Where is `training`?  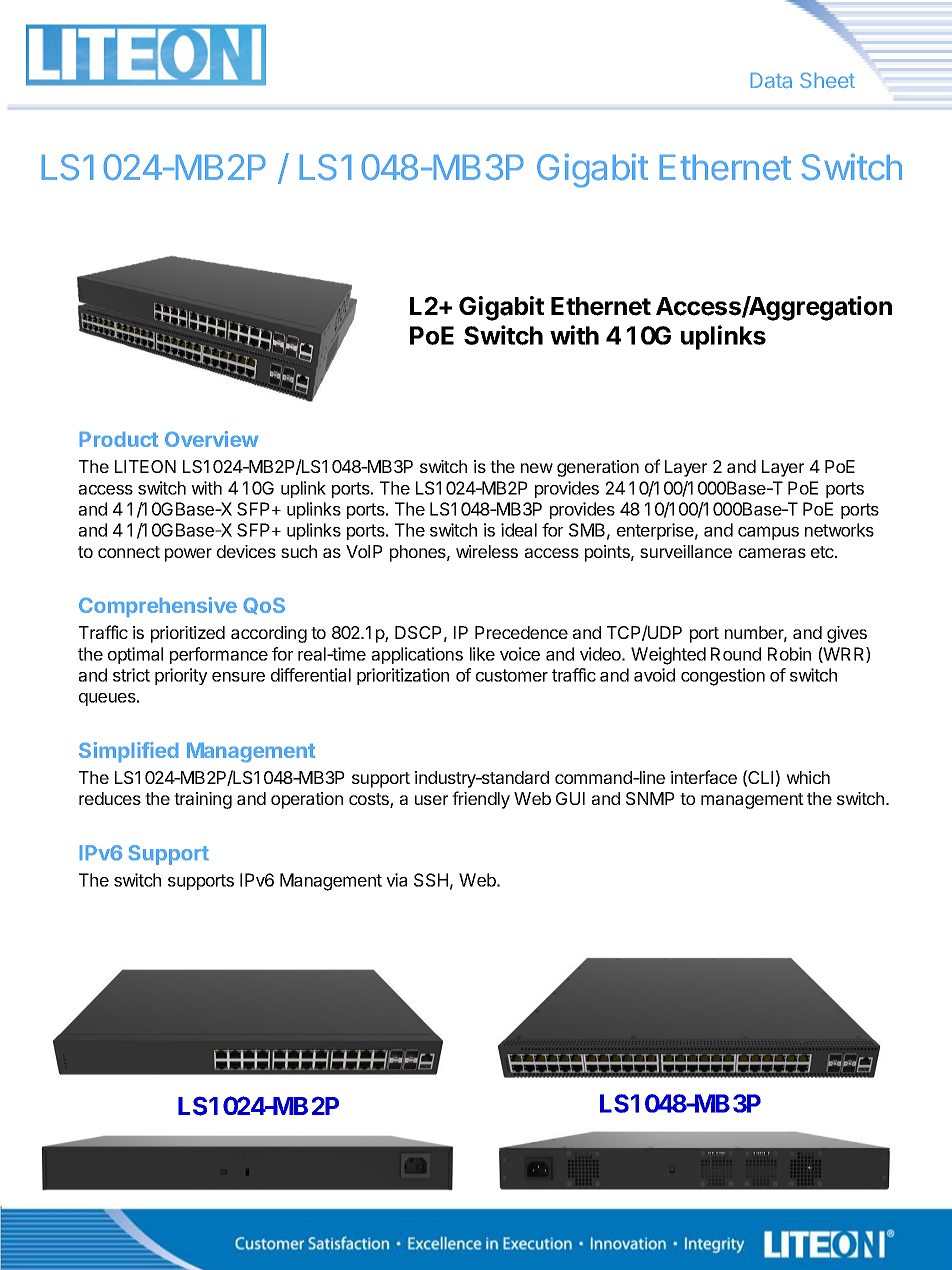 training is located at coordinates (203, 800).
